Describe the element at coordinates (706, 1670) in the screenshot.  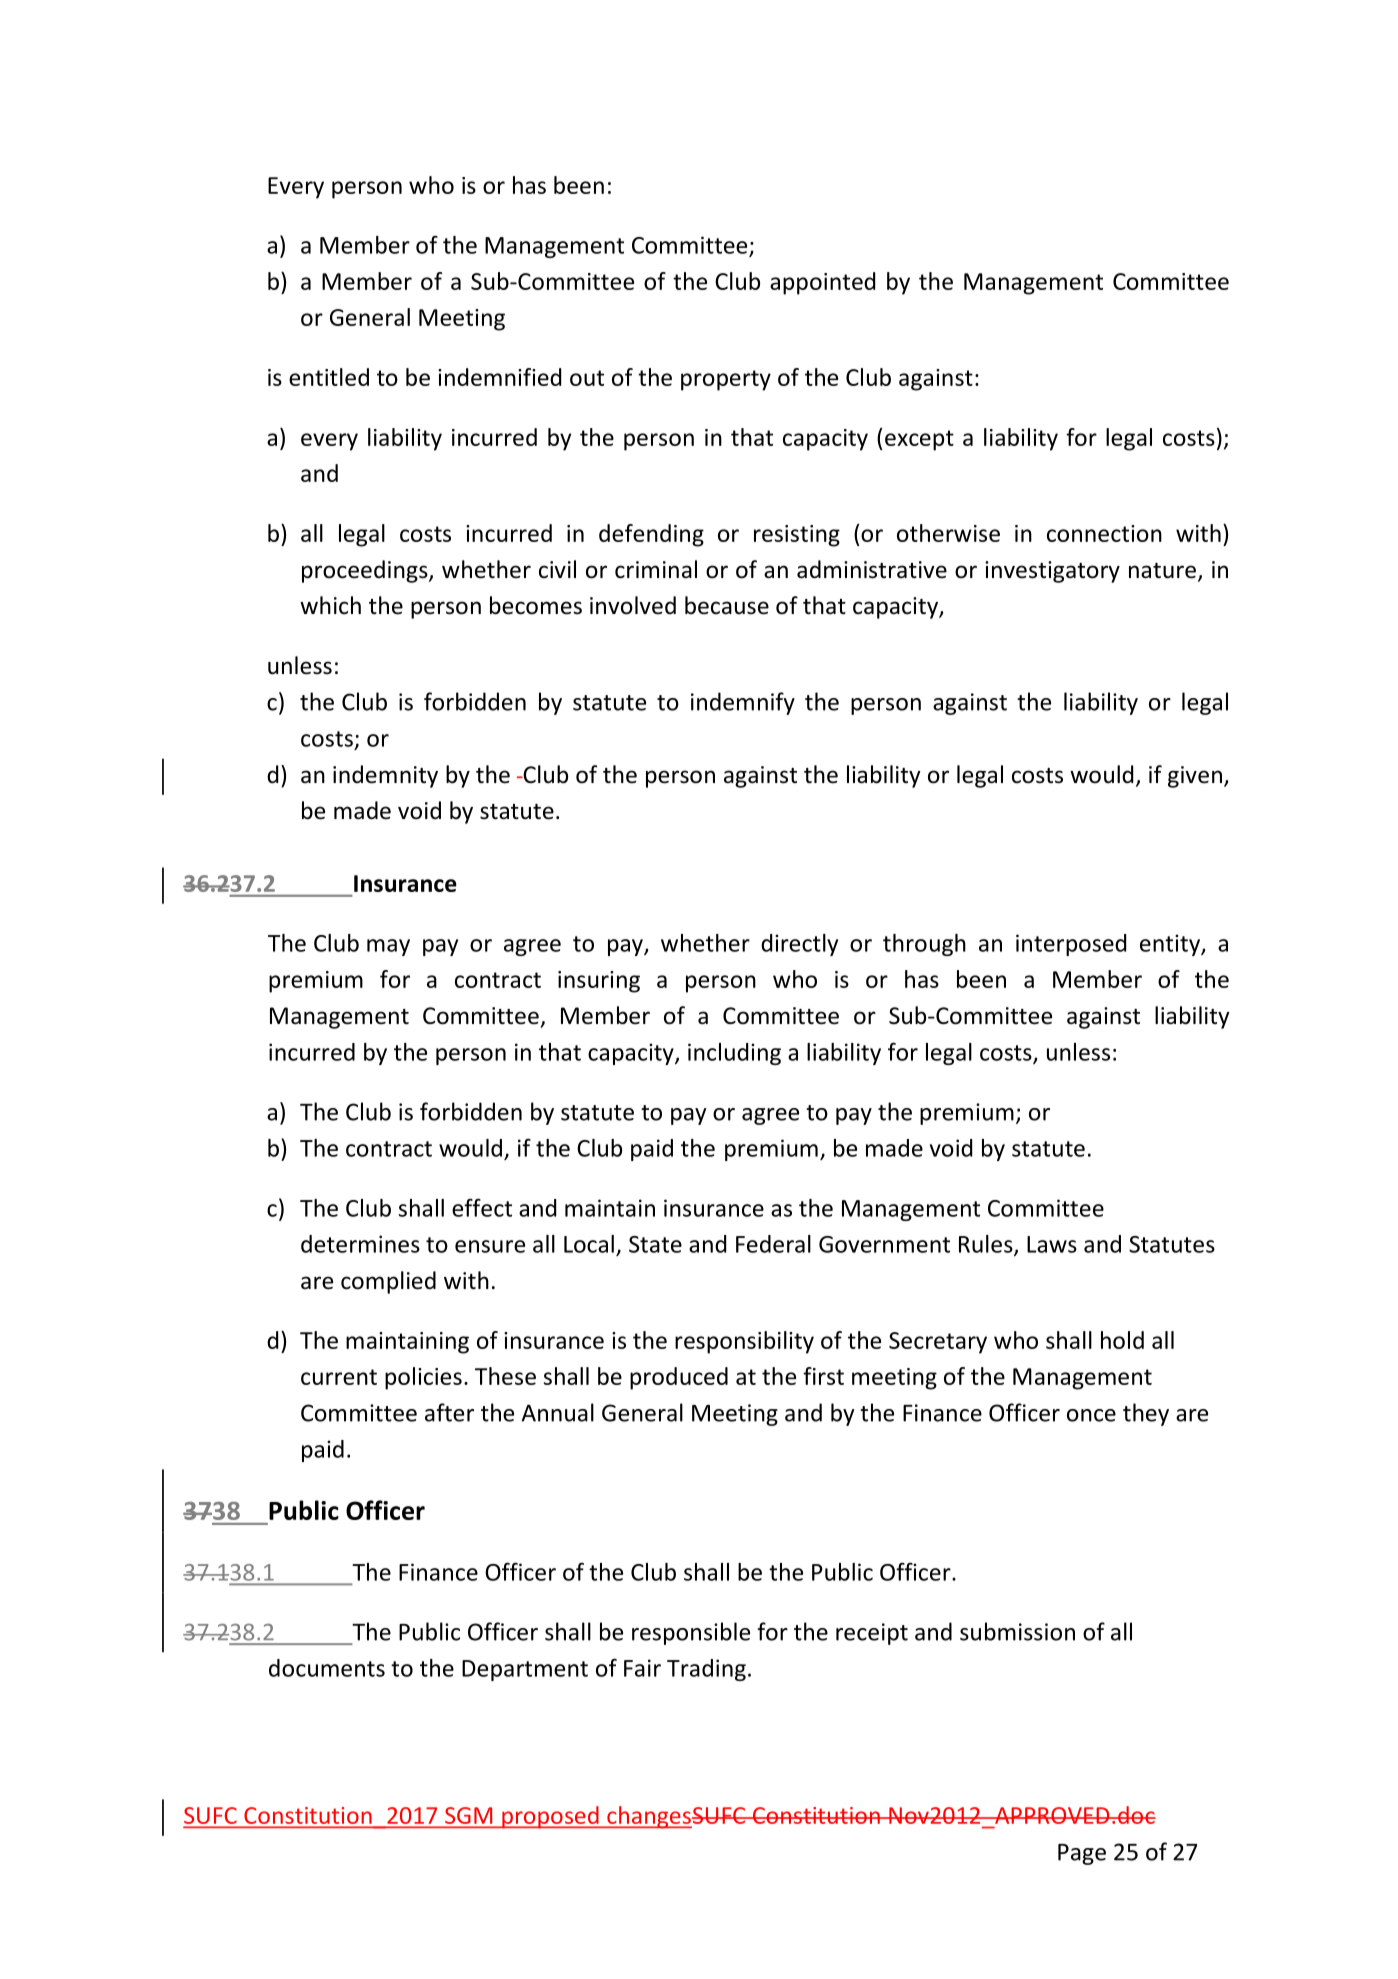
I see `Trading` at that location.
